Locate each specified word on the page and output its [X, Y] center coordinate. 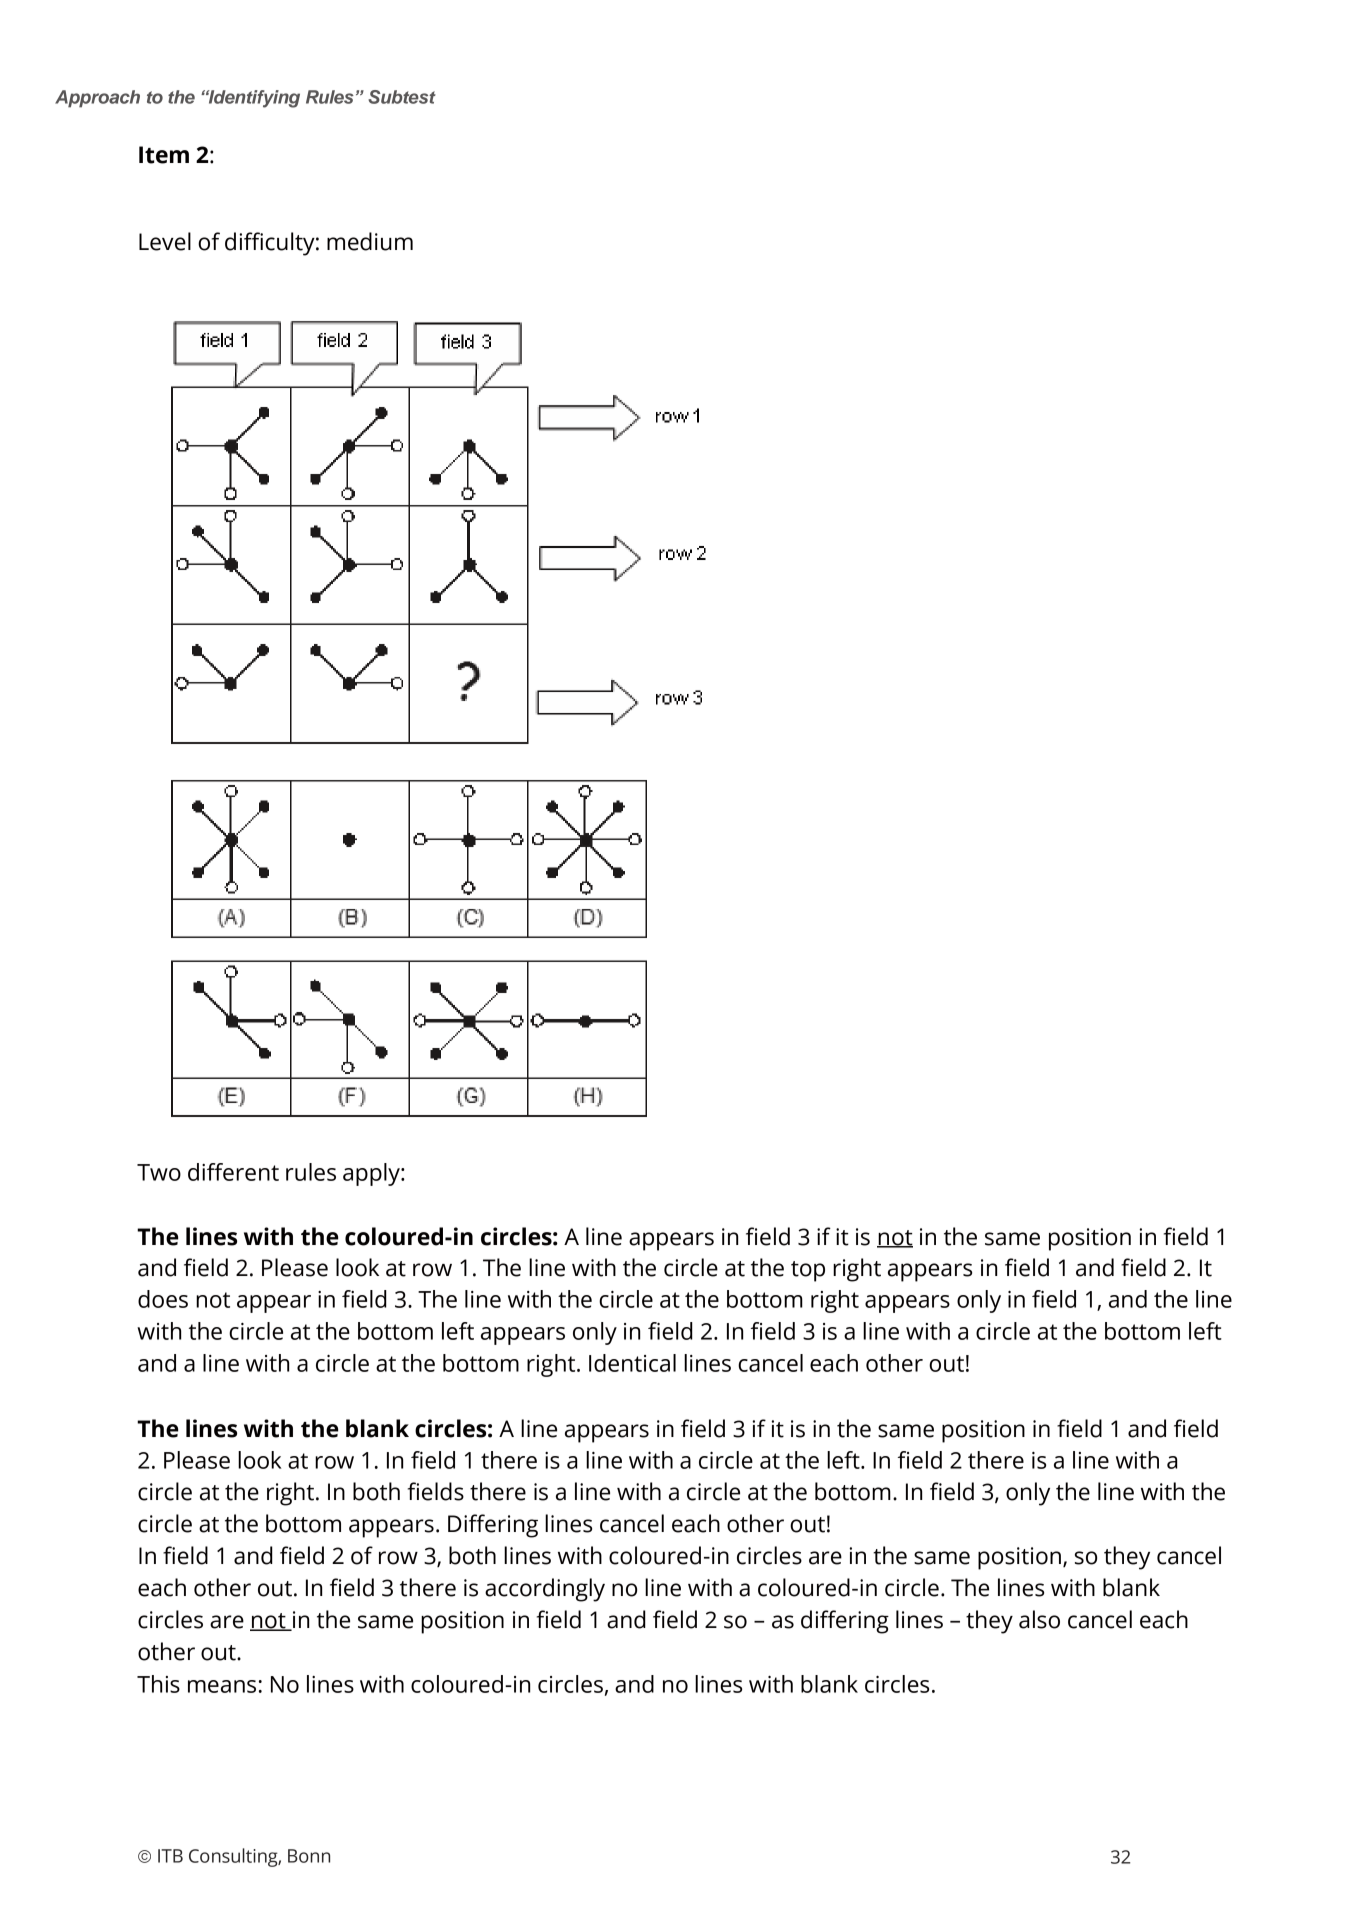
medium [370, 241]
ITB [170, 1856]
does [163, 1299]
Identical [632, 1363]
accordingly [545, 1590]
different [233, 1172]
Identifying [253, 99]
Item [164, 155]
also [1039, 1619]
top [808, 1271]
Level [165, 241]
